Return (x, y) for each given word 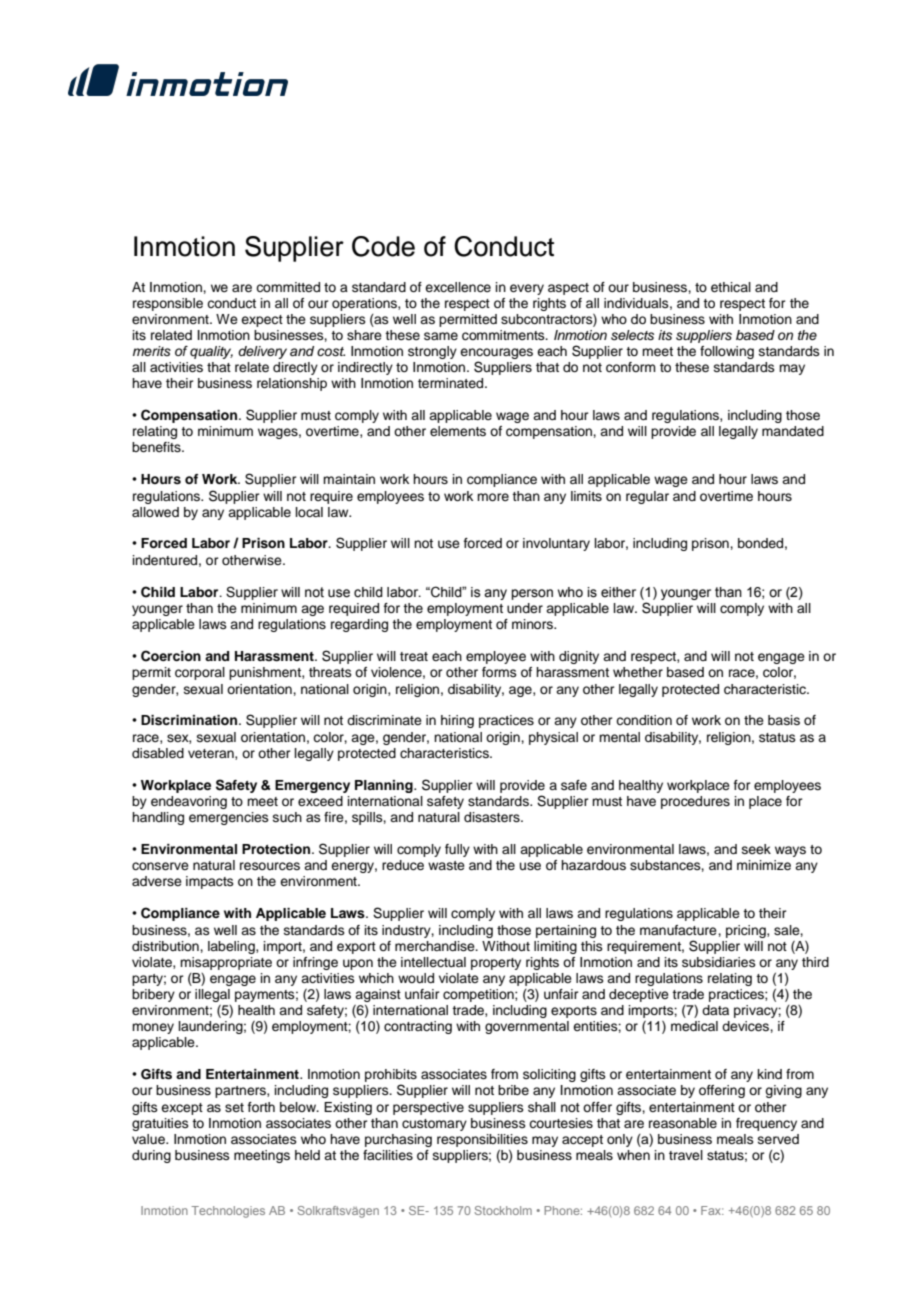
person (532, 594)
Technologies (228, 1212)
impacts (210, 882)
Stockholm (503, 1210)
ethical (731, 287)
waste (446, 865)
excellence (458, 287)
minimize (764, 865)
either (618, 592)
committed (288, 287)
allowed (155, 512)
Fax (712, 1210)
